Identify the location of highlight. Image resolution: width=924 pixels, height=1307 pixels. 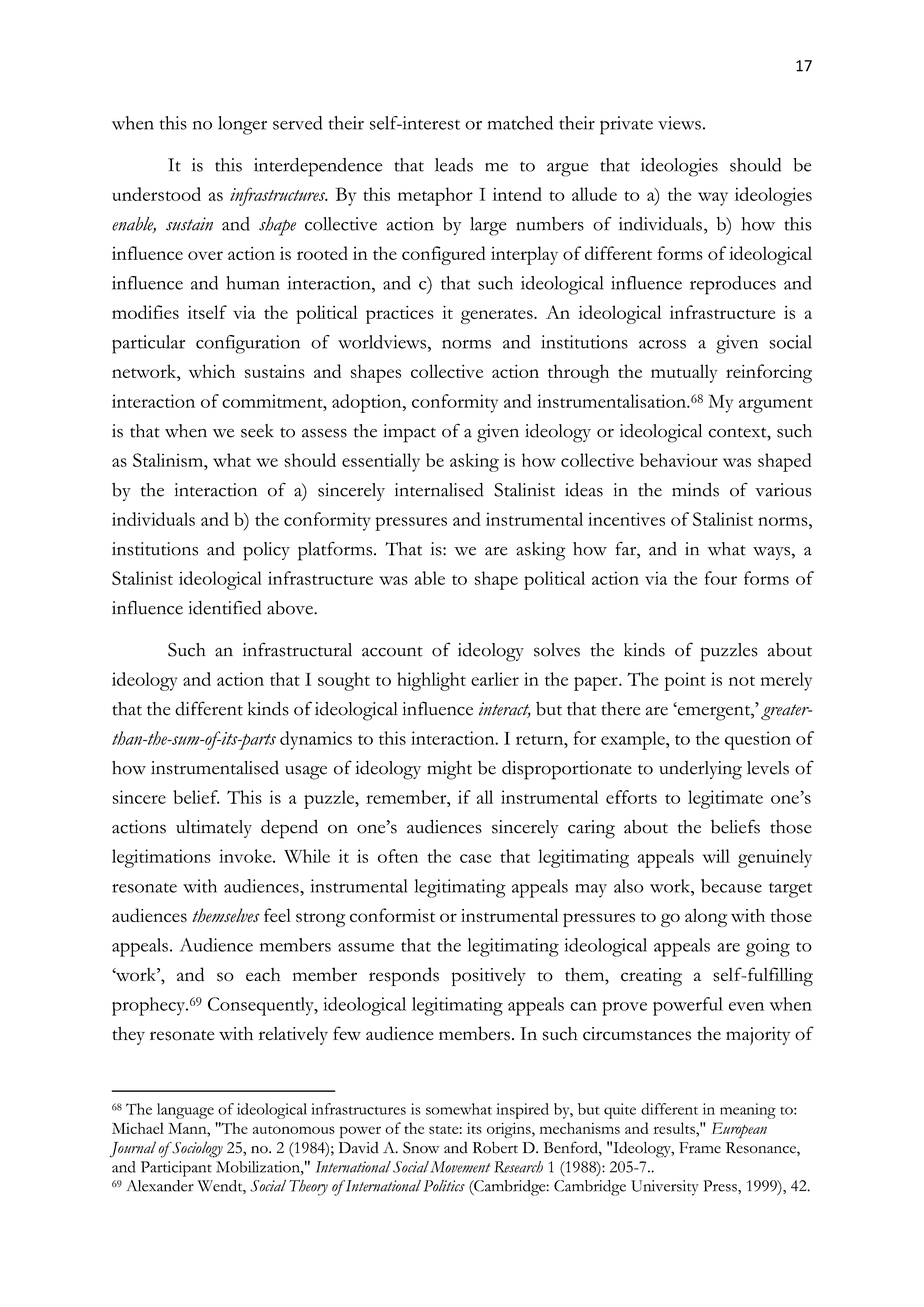
(431, 681).
